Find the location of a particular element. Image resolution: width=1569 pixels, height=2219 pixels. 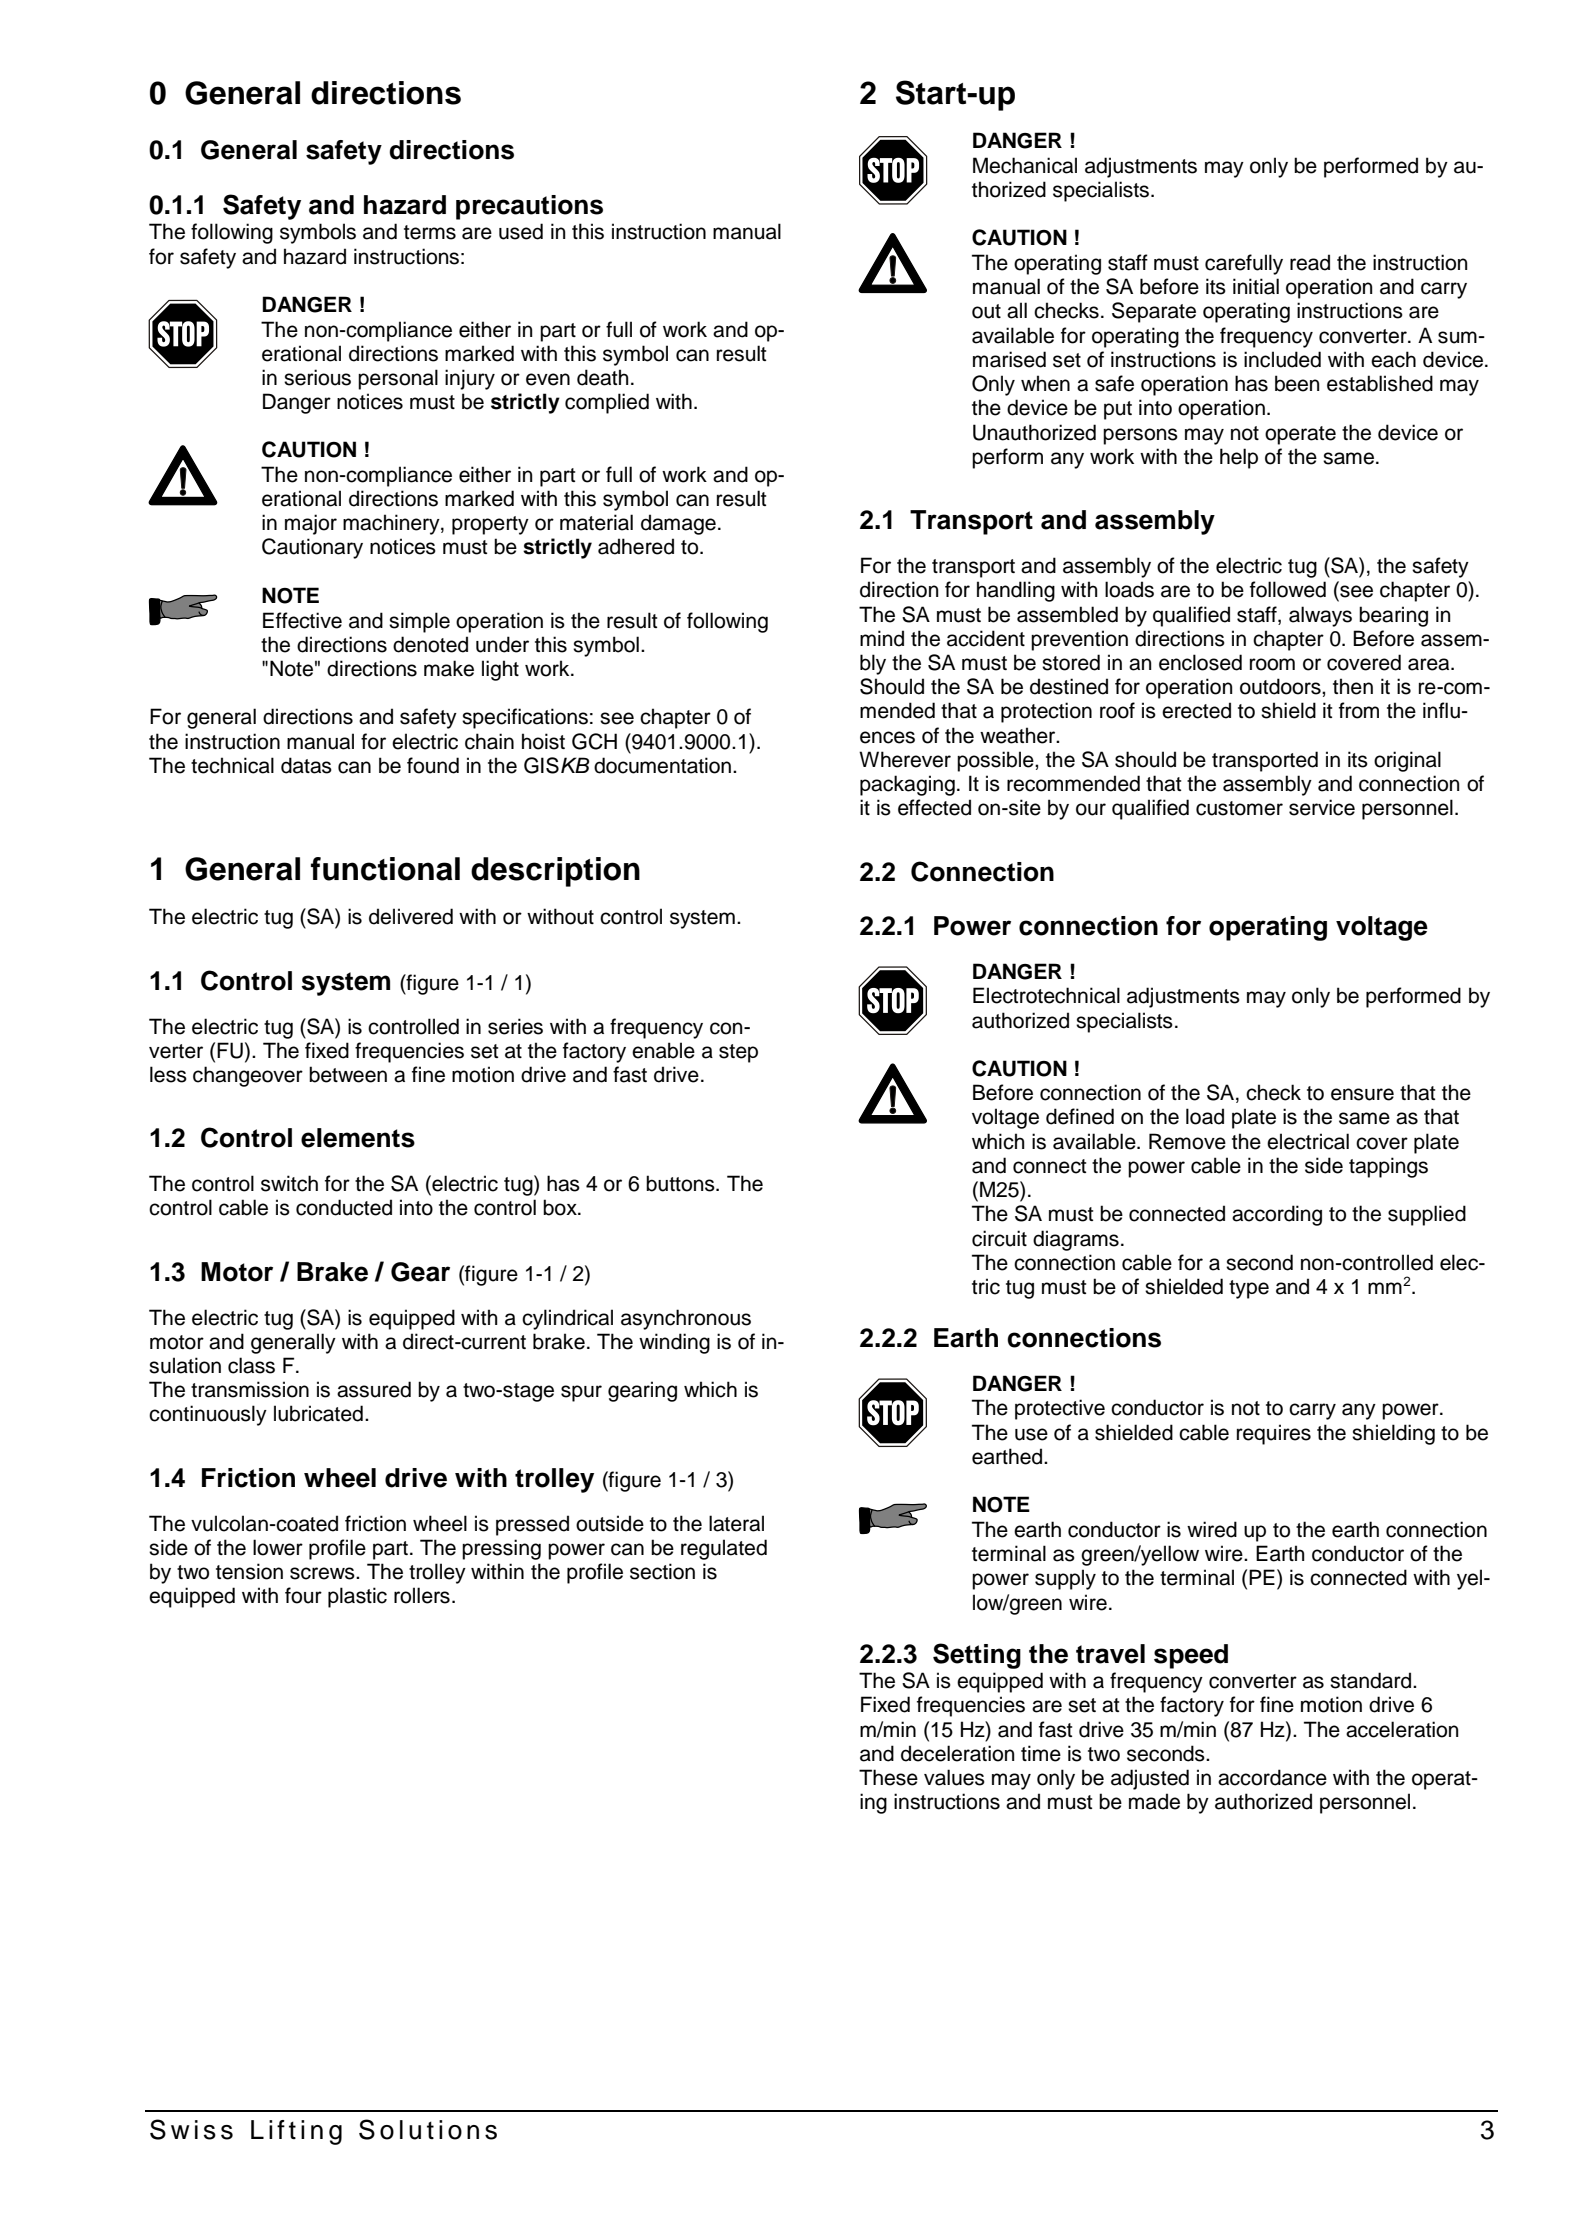

read is located at coordinates (1310, 262).
